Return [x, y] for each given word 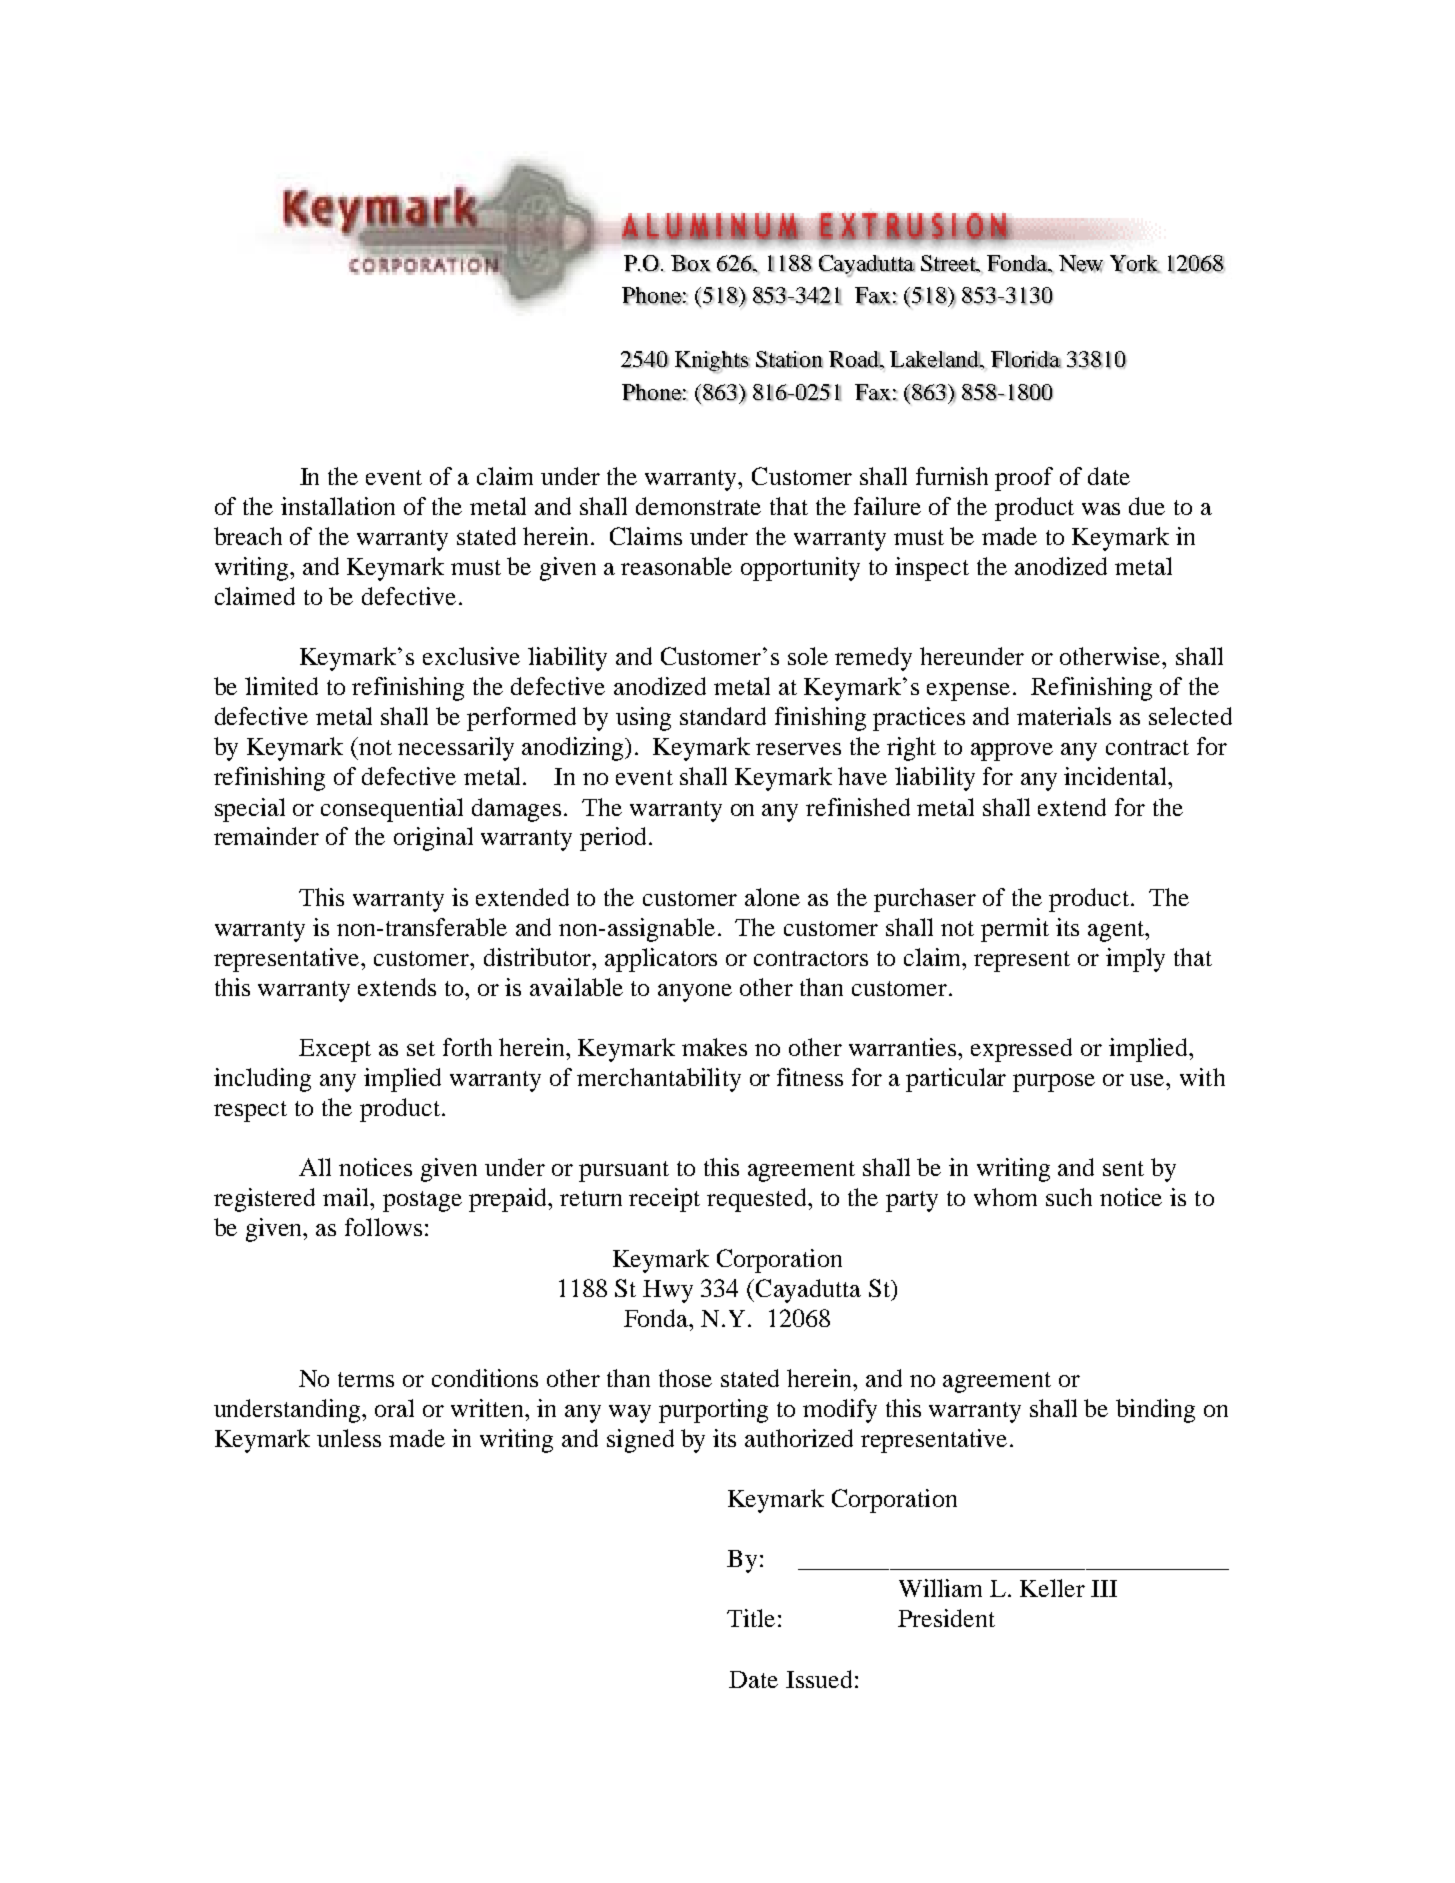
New [1081, 264]
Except [335, 1050]
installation [338, 506]
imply [1135, 960]
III [1104, 1588]
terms [366, 1379]
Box [691, 263]
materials [1064, 716]
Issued [819, 1679]
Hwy [668, 1291]
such [1069, 1197]
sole [808, 656]
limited [281, 686]
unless [349, 1438]
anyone [695, 993]
